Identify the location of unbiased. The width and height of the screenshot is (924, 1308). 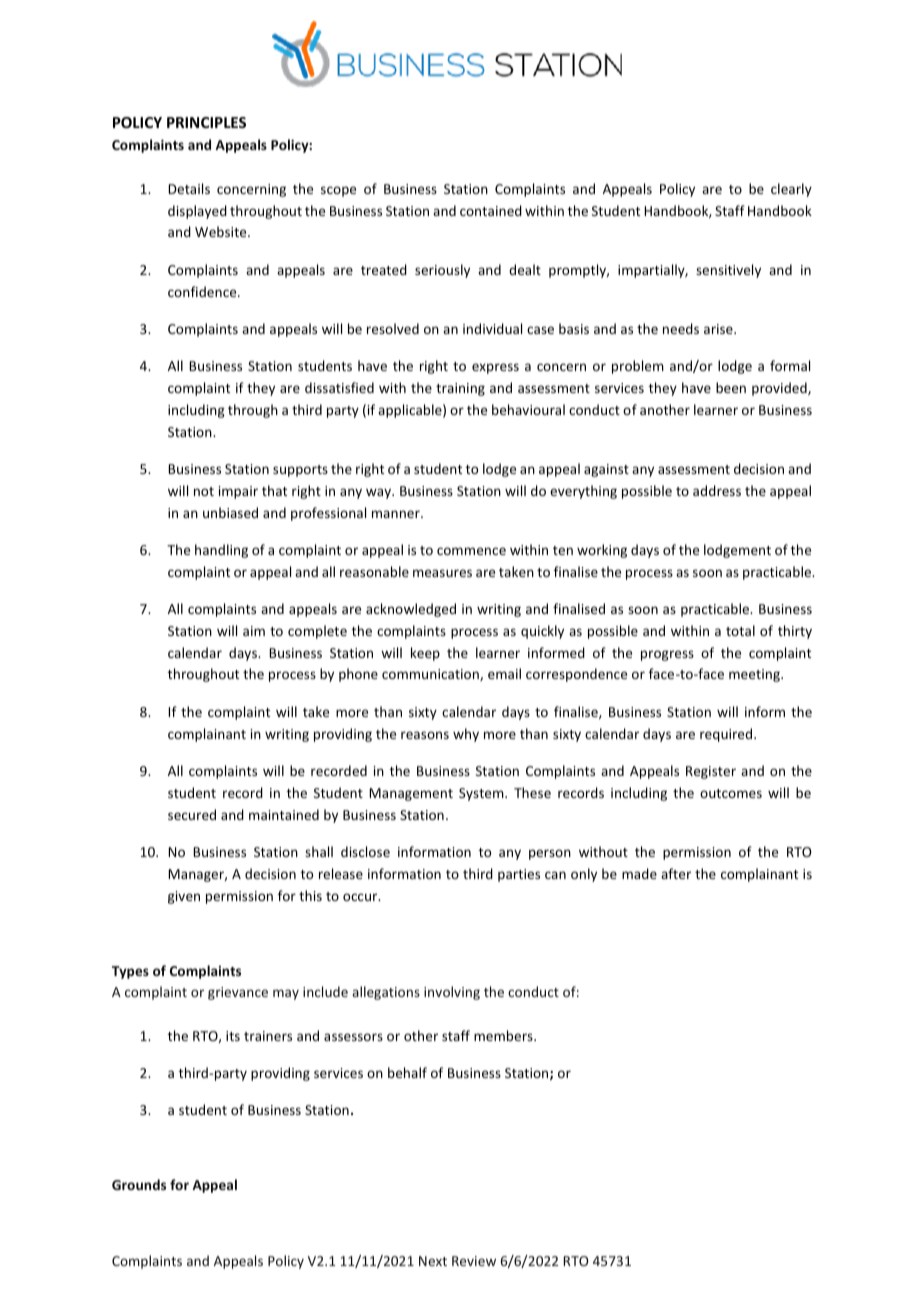
(230, 512).
